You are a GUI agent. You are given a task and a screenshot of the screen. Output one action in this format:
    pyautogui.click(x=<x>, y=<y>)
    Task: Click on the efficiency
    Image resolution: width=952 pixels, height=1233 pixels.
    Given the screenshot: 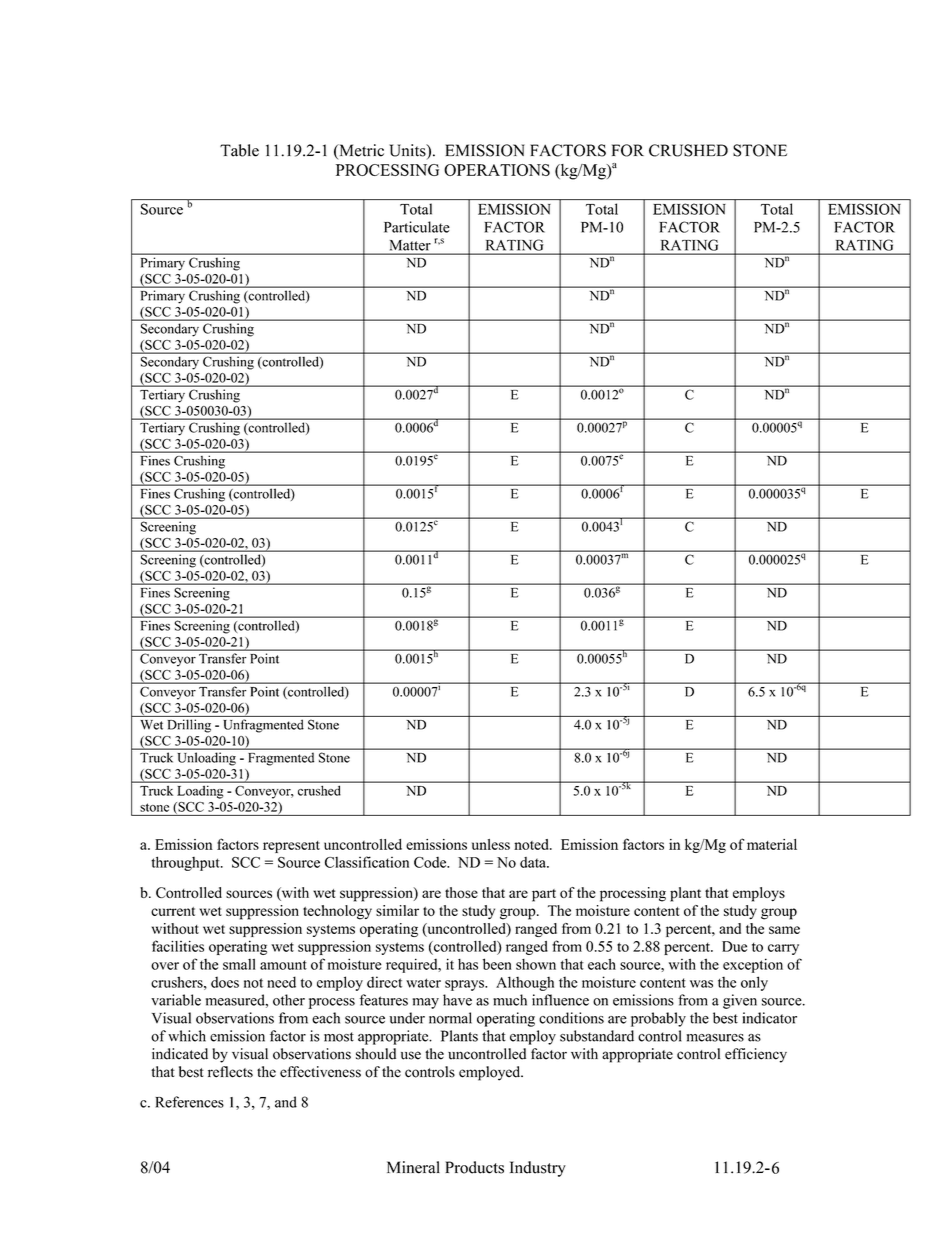 What is the action you would take?
    pyautogui.click(x=756, y=1055)
